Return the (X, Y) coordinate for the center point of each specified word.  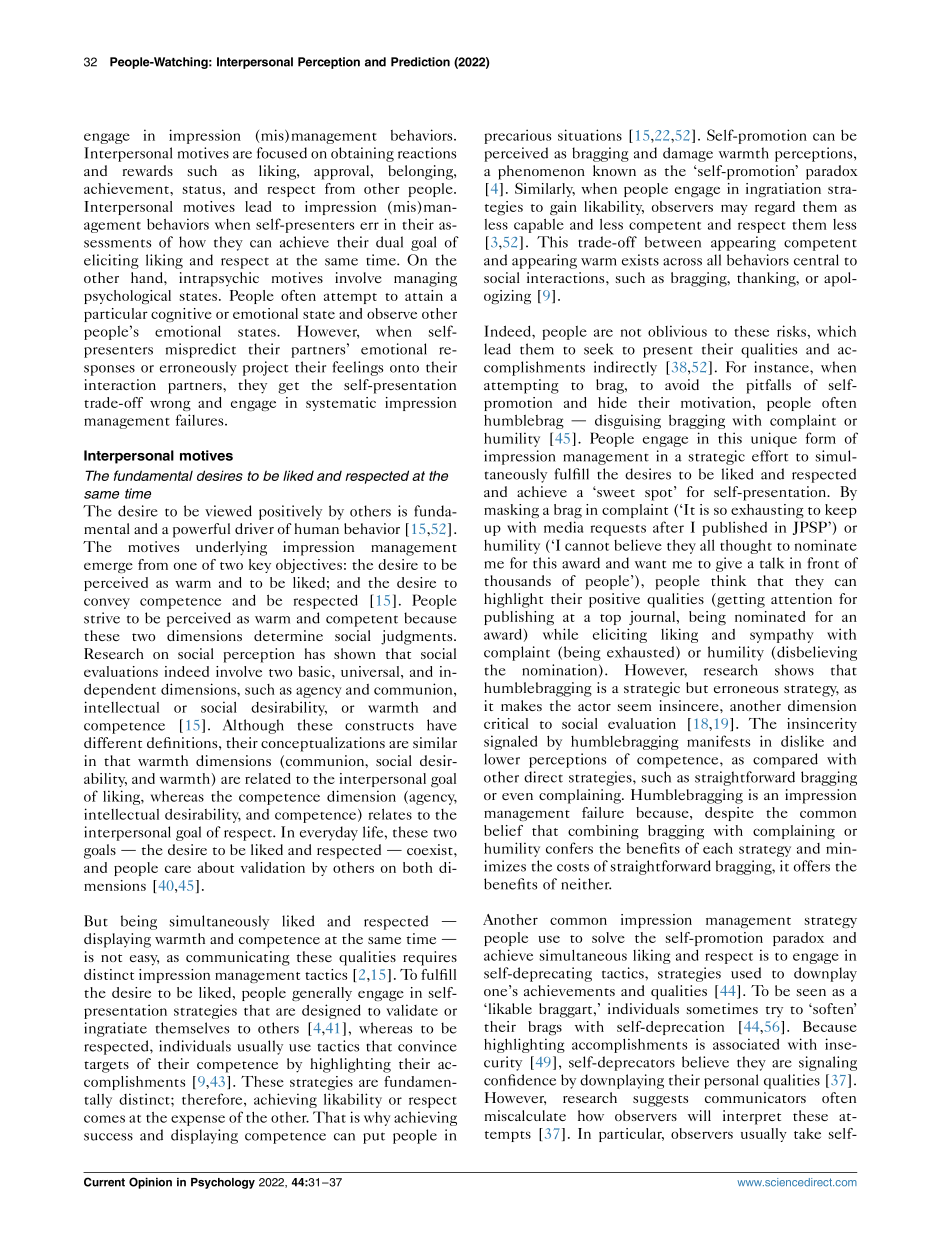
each (718, 848)
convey (107, 603)
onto (404, 368)
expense (198, 1120)
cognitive (181, 315)
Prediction (420, 62)
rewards (148, 170)
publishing (519, 618)
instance (782, 367)
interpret (752, 1117)
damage (688, 154)
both (418, 867)
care (178, 869)
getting (740, 600)
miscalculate (525, 1115)
